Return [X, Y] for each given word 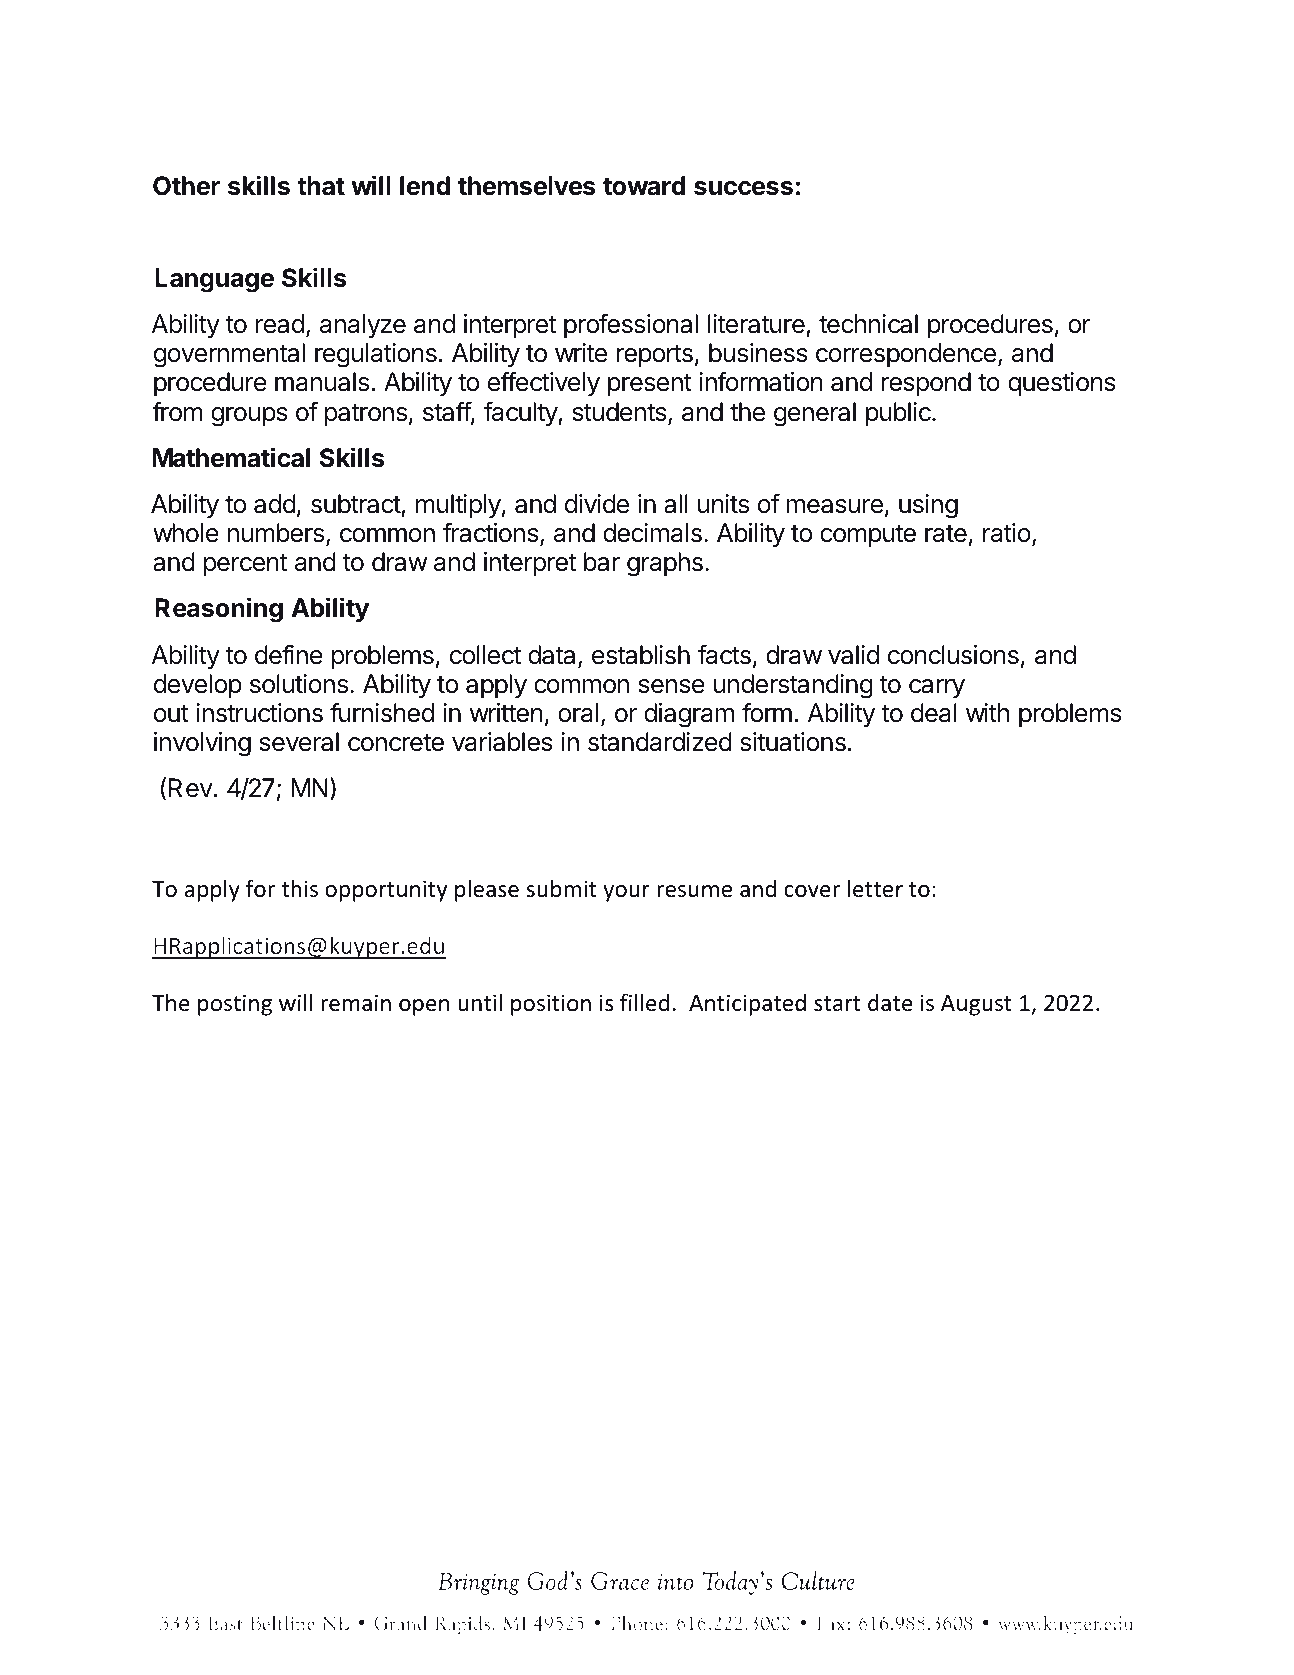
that [321, 186]
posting [235, 1005]
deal [934, 713]
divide [597, 504]
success [743, 188]
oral [578, 713]
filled [645, 1002]
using [928, 506]
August [976, 1005]
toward [644, 186]
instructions [259, 713]
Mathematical [231, 457]
